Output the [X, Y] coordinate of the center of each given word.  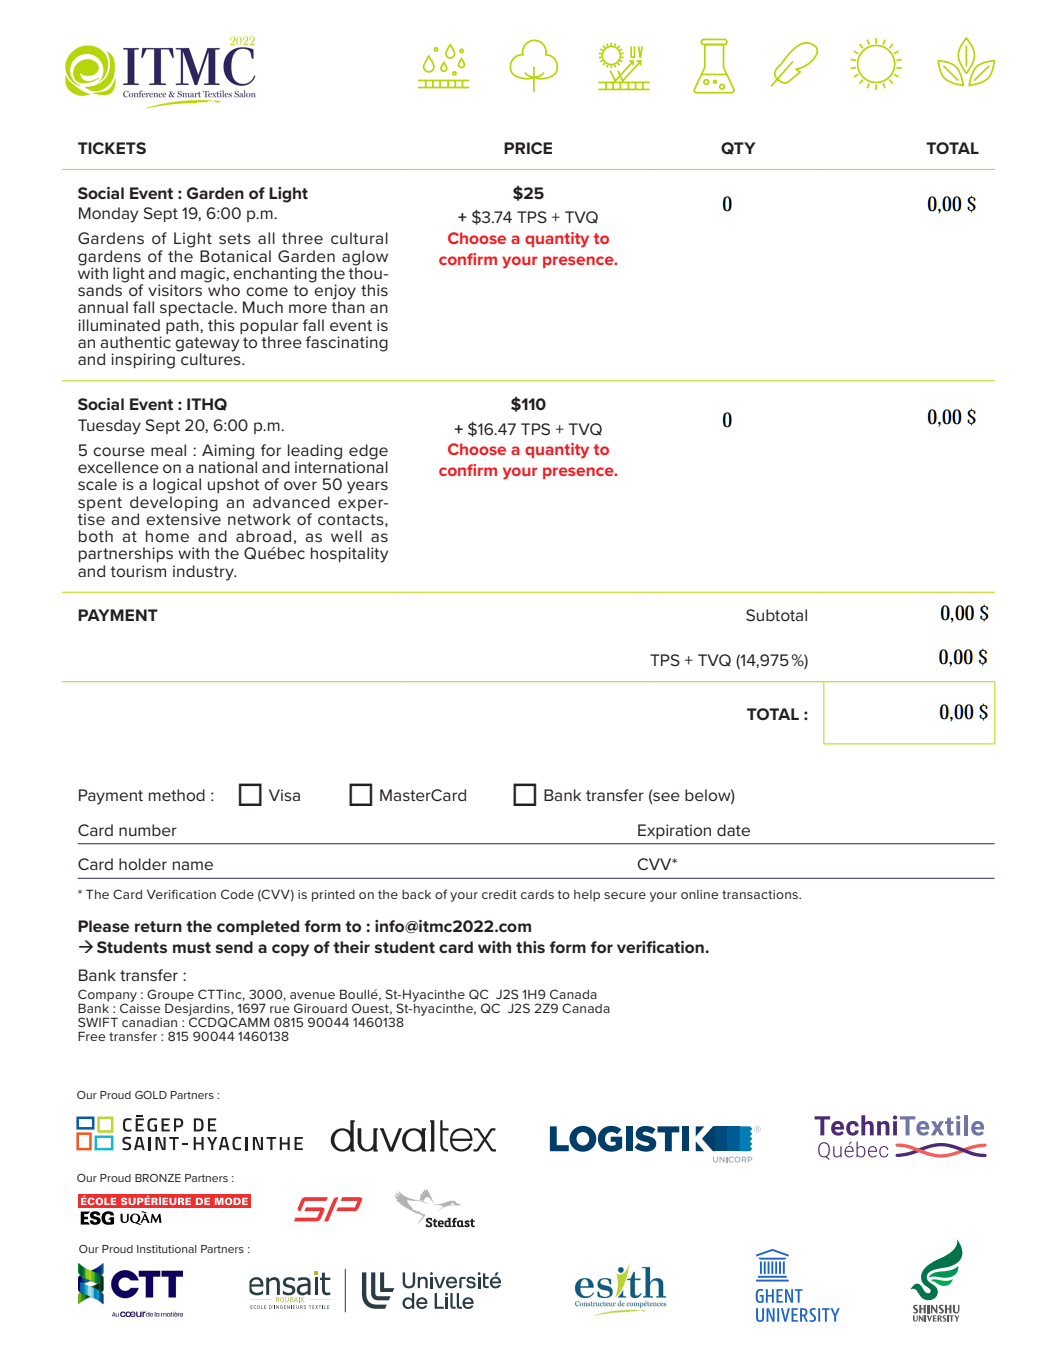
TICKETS [112, 148]
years [367, 487]
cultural [359, 238]
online [700, 894]
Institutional [167, 1249]
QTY [738, 148]
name [193, 865]
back [416, 894]
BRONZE [158, 1178]
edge [368, 453]
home [167, 536]
